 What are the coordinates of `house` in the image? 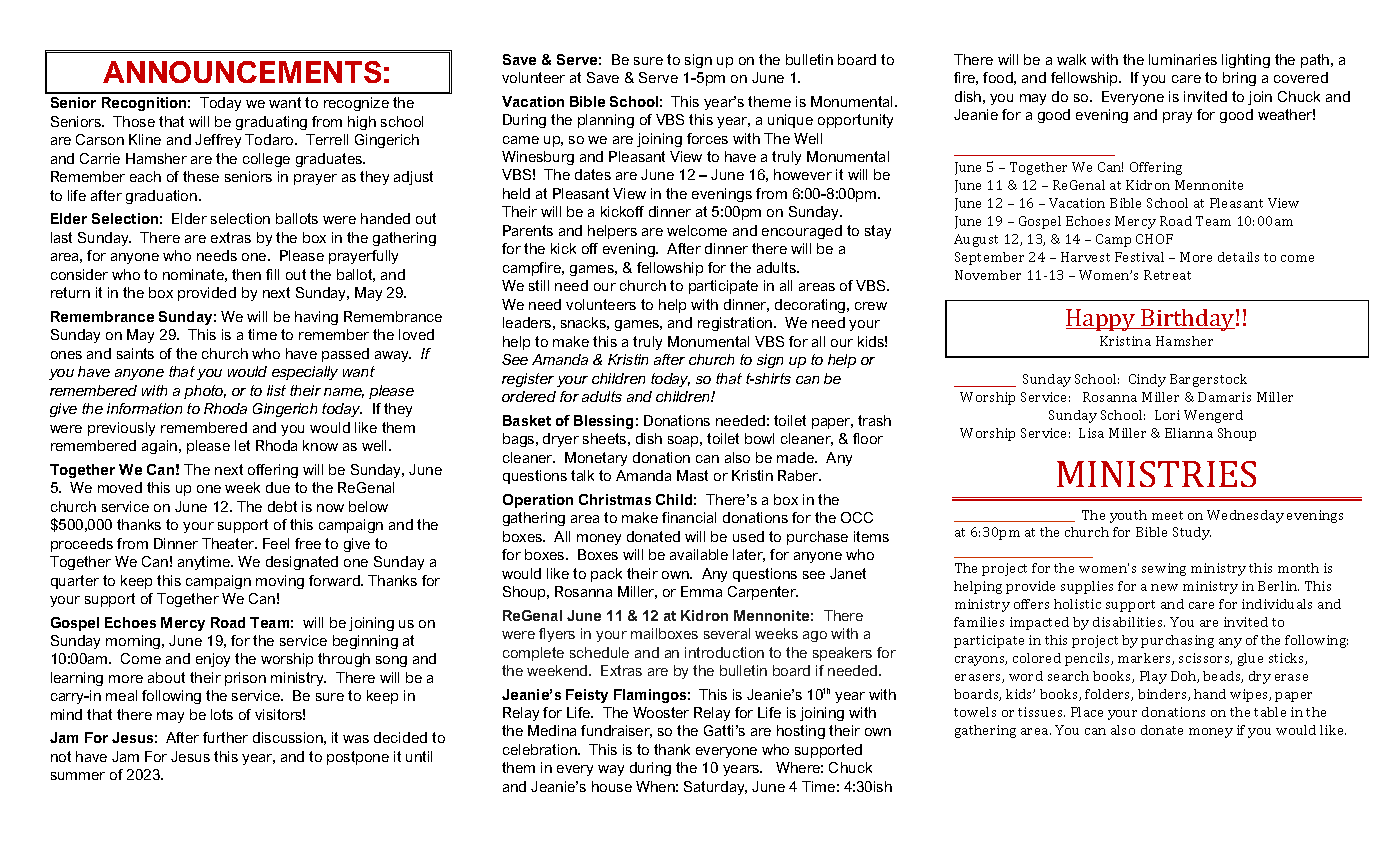 It's located at (612, 786).
